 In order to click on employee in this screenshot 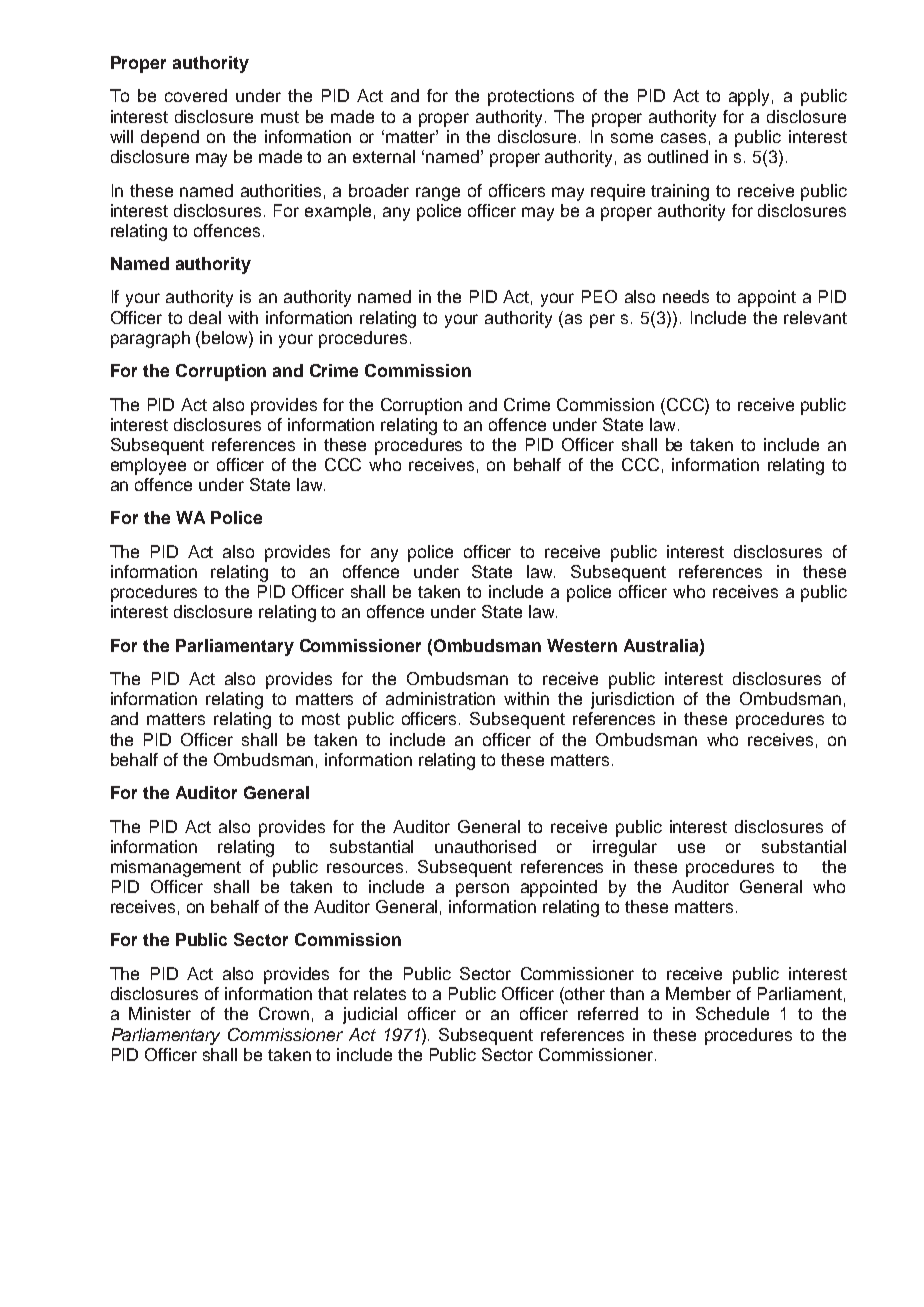, I will do `click(148, 466)`.
